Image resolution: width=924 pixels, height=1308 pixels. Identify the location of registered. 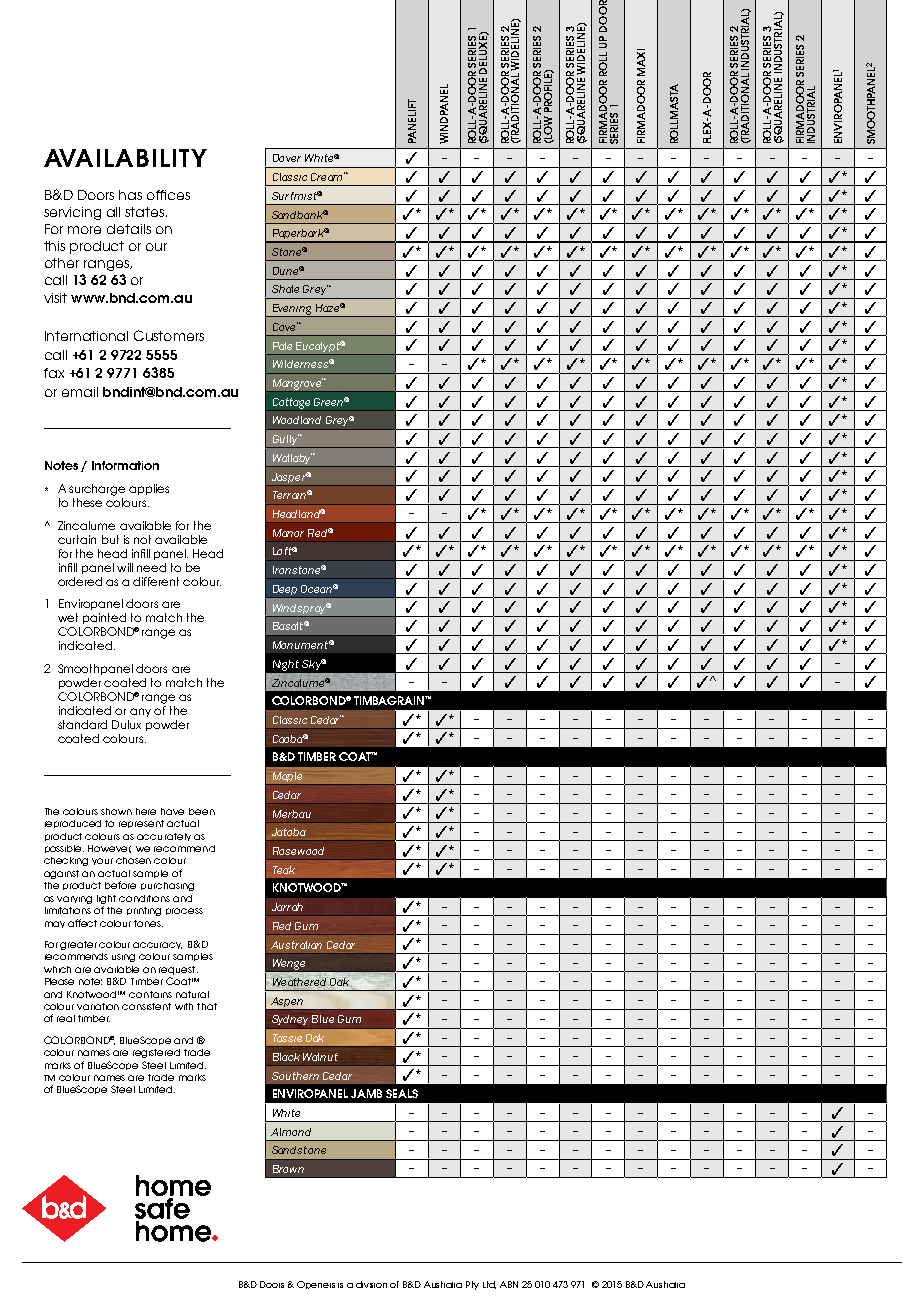
(156, 1053).
